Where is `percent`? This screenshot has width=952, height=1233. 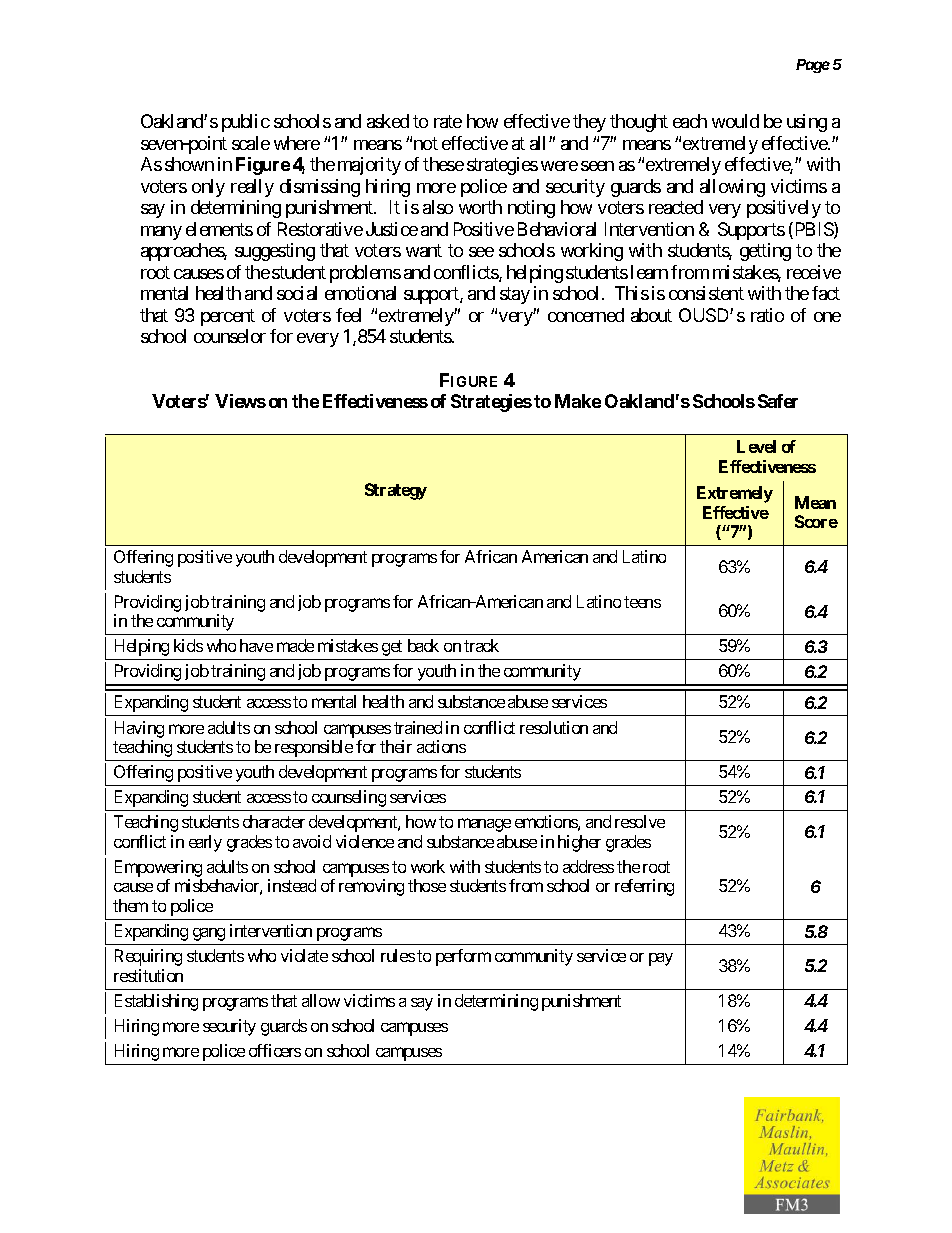
percent is located at coordinates (228, 317).
